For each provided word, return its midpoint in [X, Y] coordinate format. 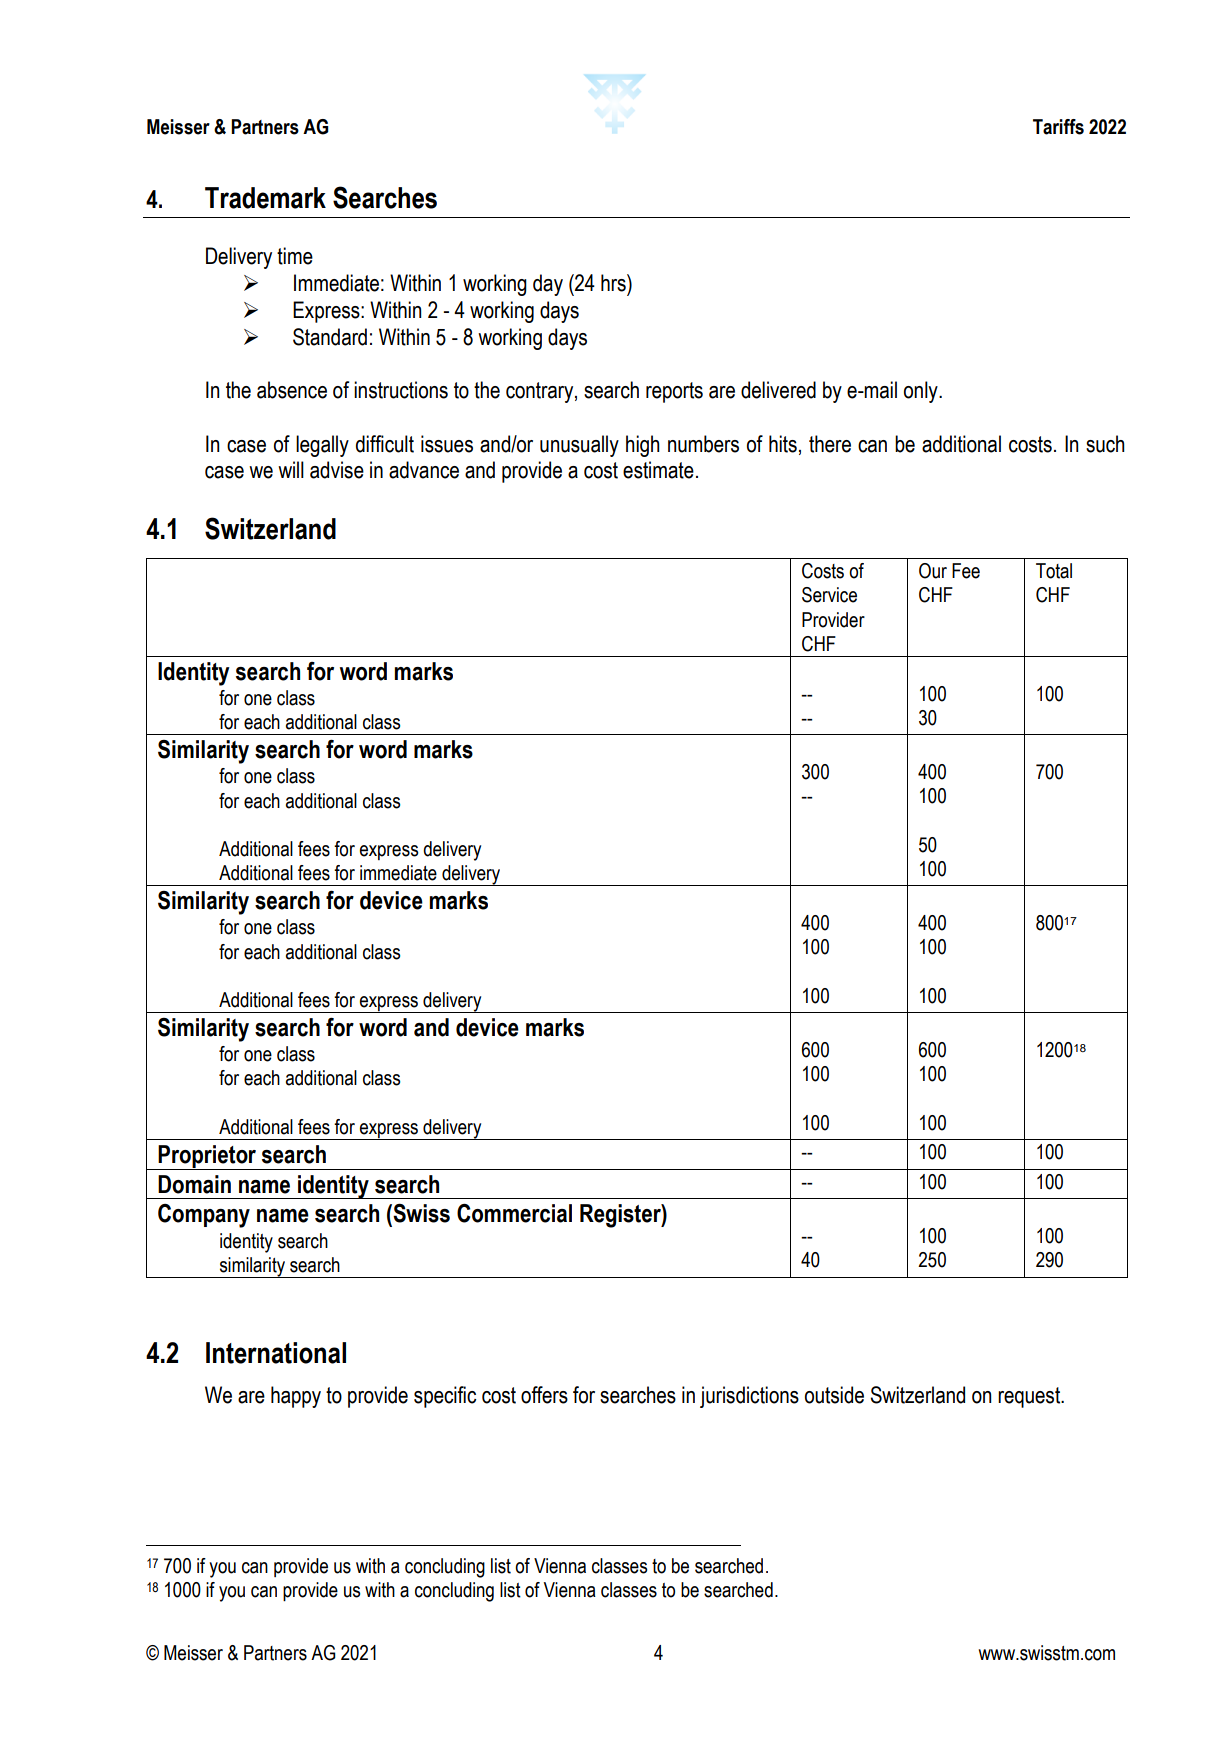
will [291, 469]
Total [1054, 571]
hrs [614, 283]
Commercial [514, 1213]
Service [829, 595]
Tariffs [1058, 127]
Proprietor [208, 1157]
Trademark [265, 198]
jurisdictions [749, 1397]
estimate [658, 470]
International [276, 1353]
